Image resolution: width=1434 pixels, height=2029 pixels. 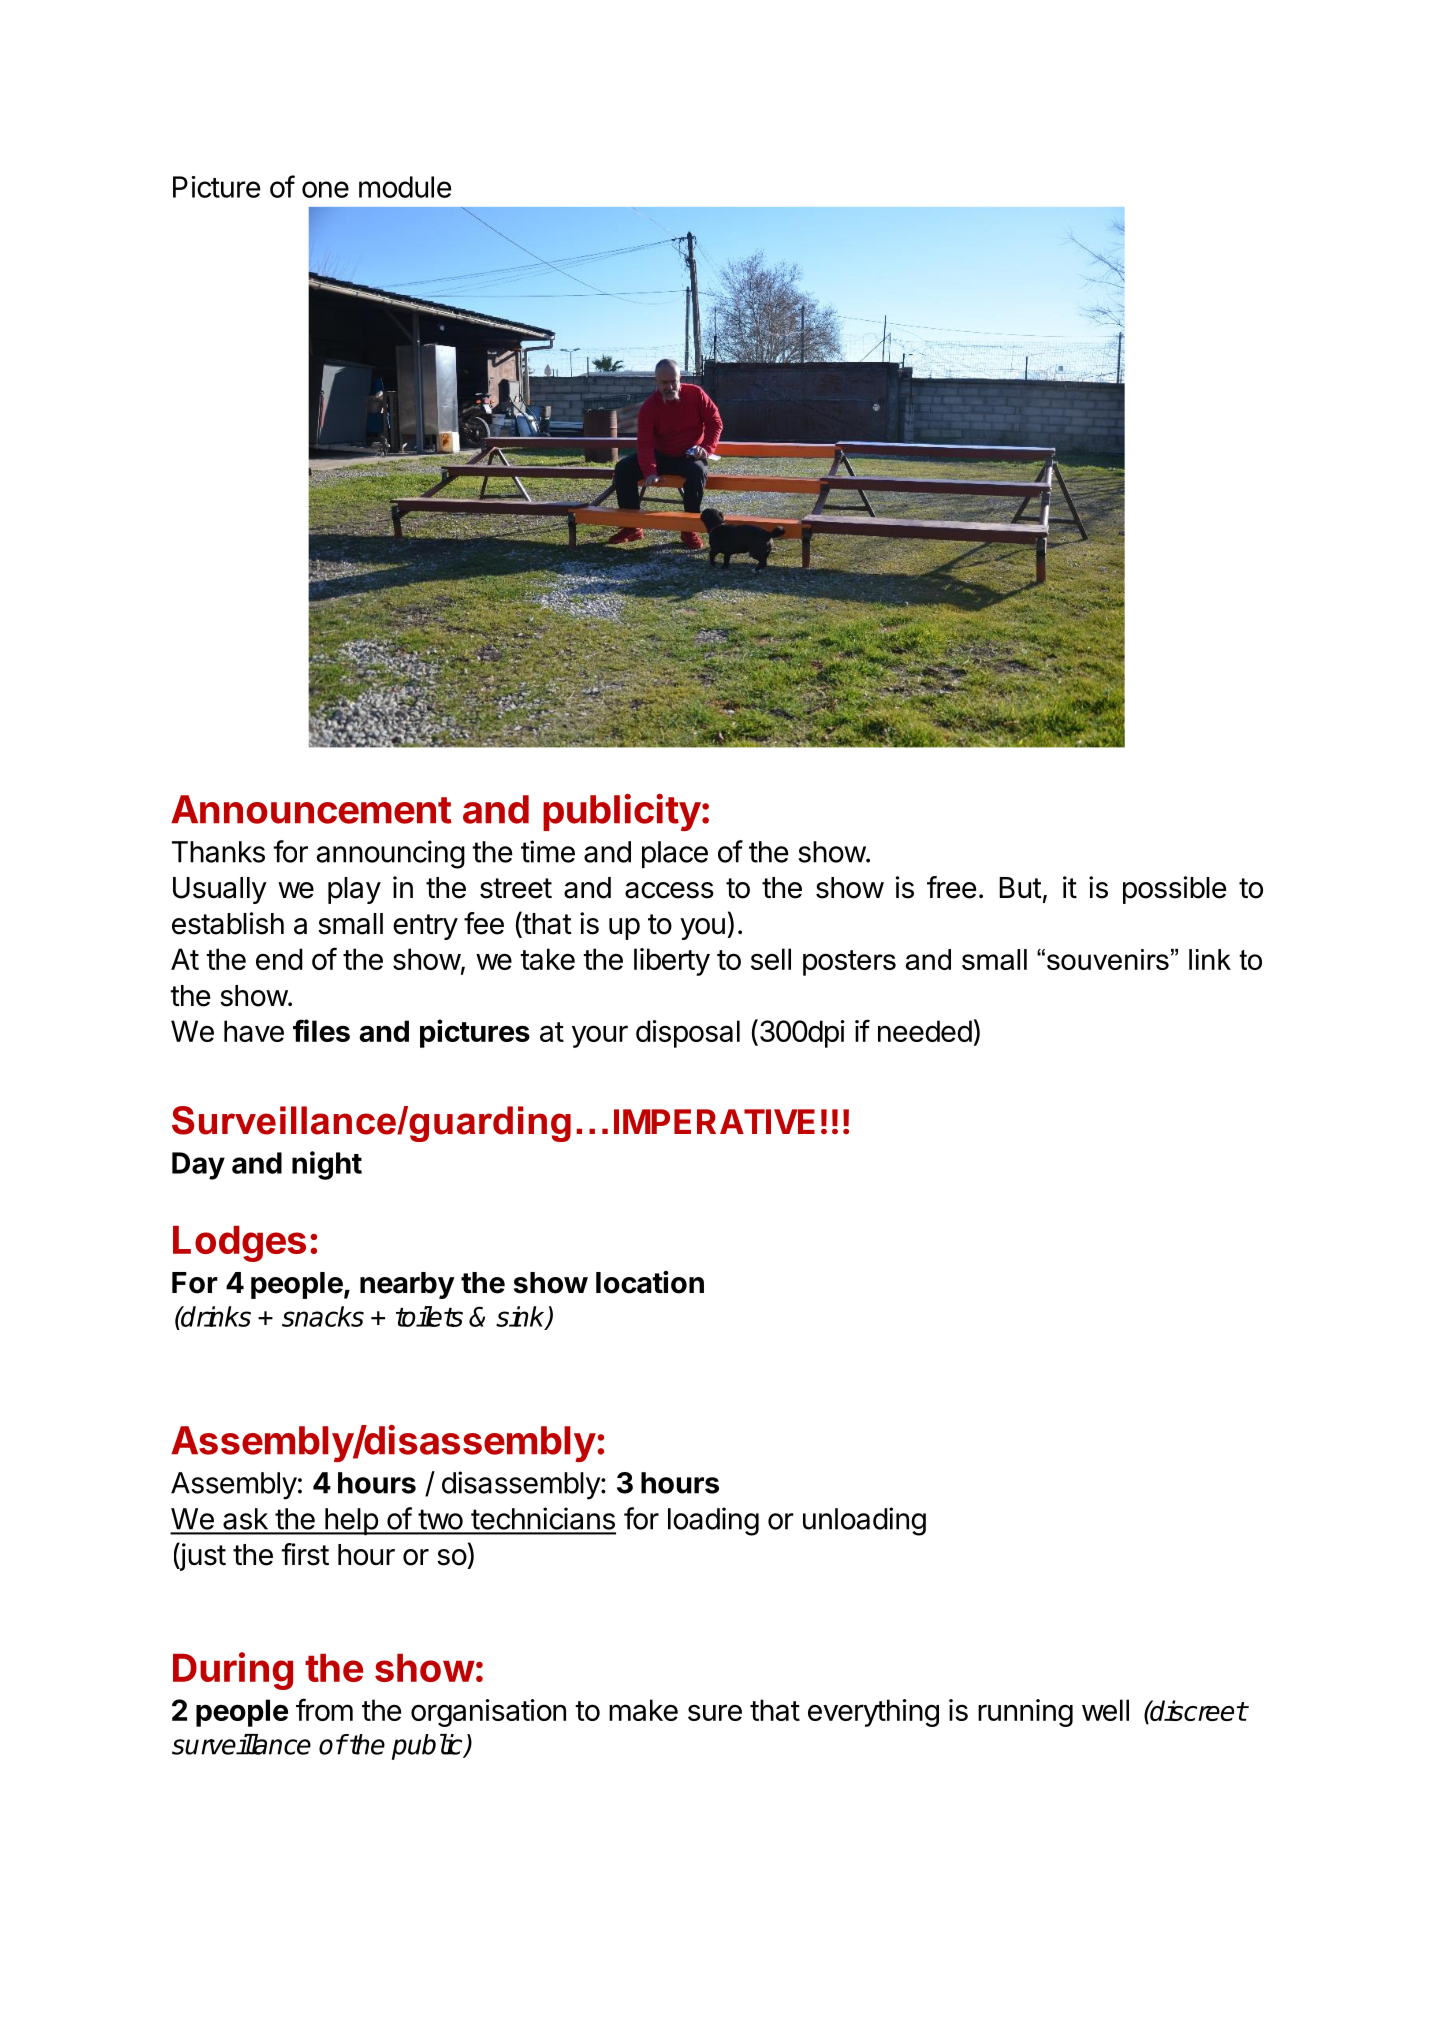 I want to click on sure, so click(x=715, y=1712).
